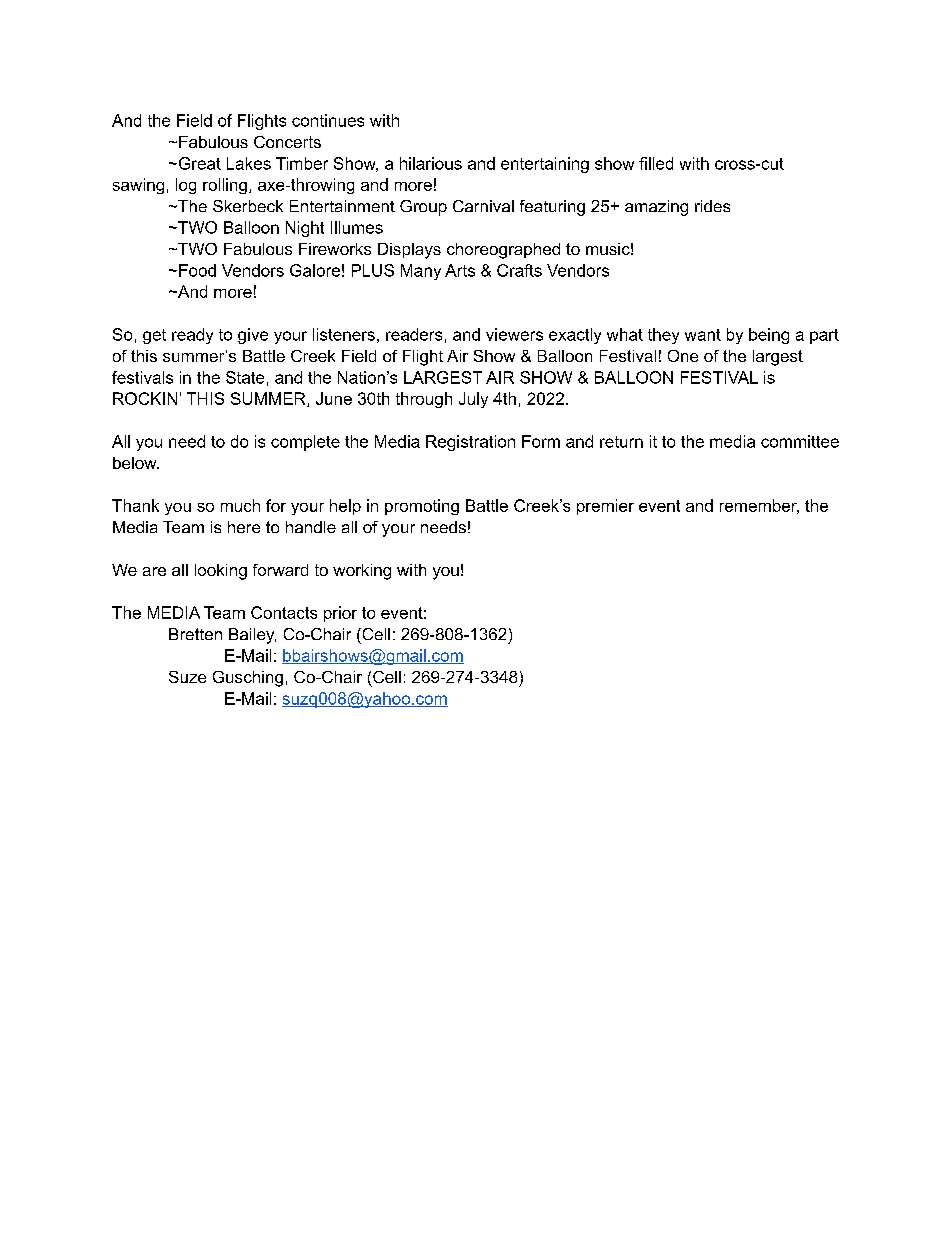  Describe the element at coordinates (198, 163) in the page. I see `Great` at that location.
